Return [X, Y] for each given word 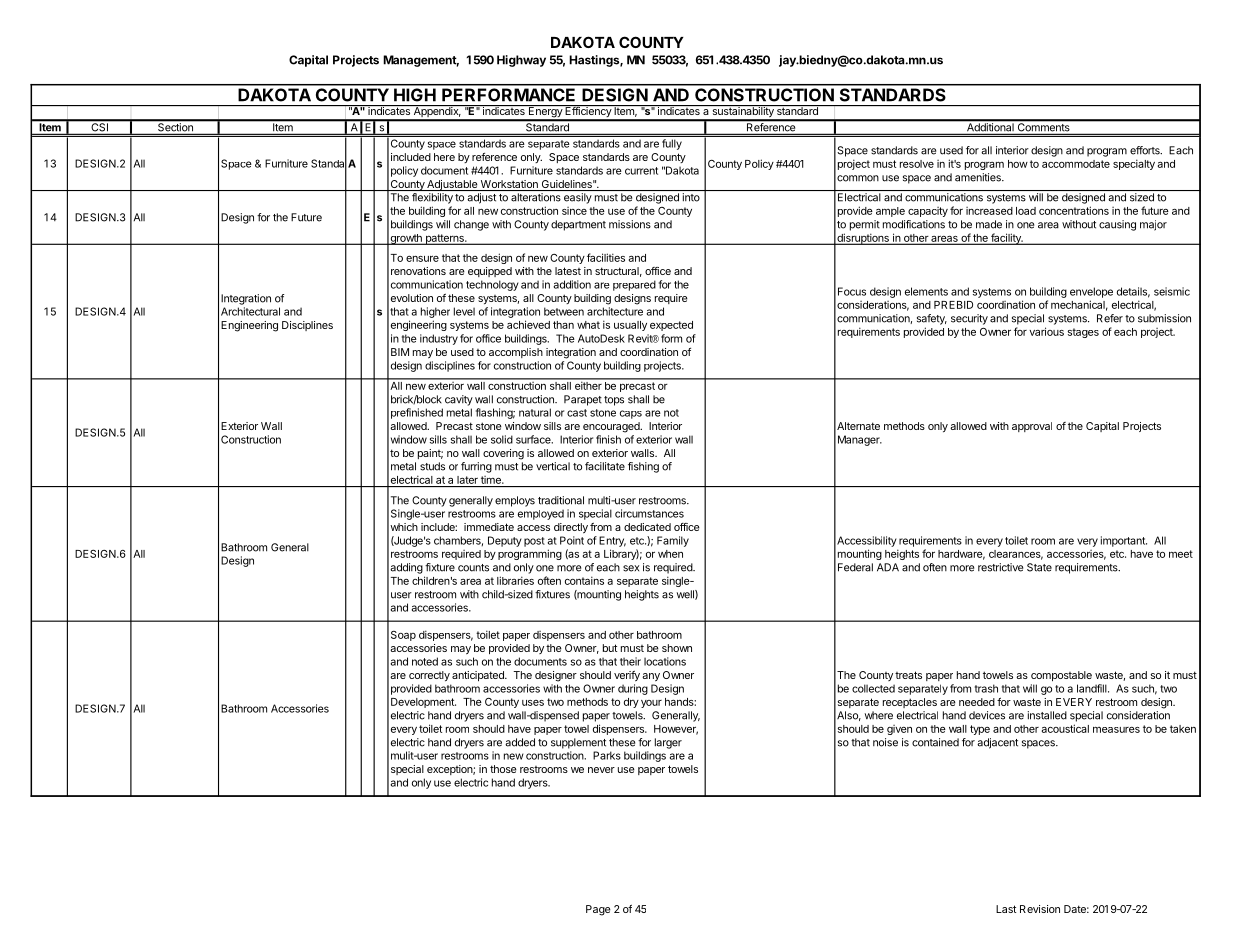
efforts [1146, 150]
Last [1006, 909]
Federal [855, 567]
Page [598, 910]
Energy [545, 112]
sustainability [743, 112]
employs [515, 501]
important [1124, 541]
